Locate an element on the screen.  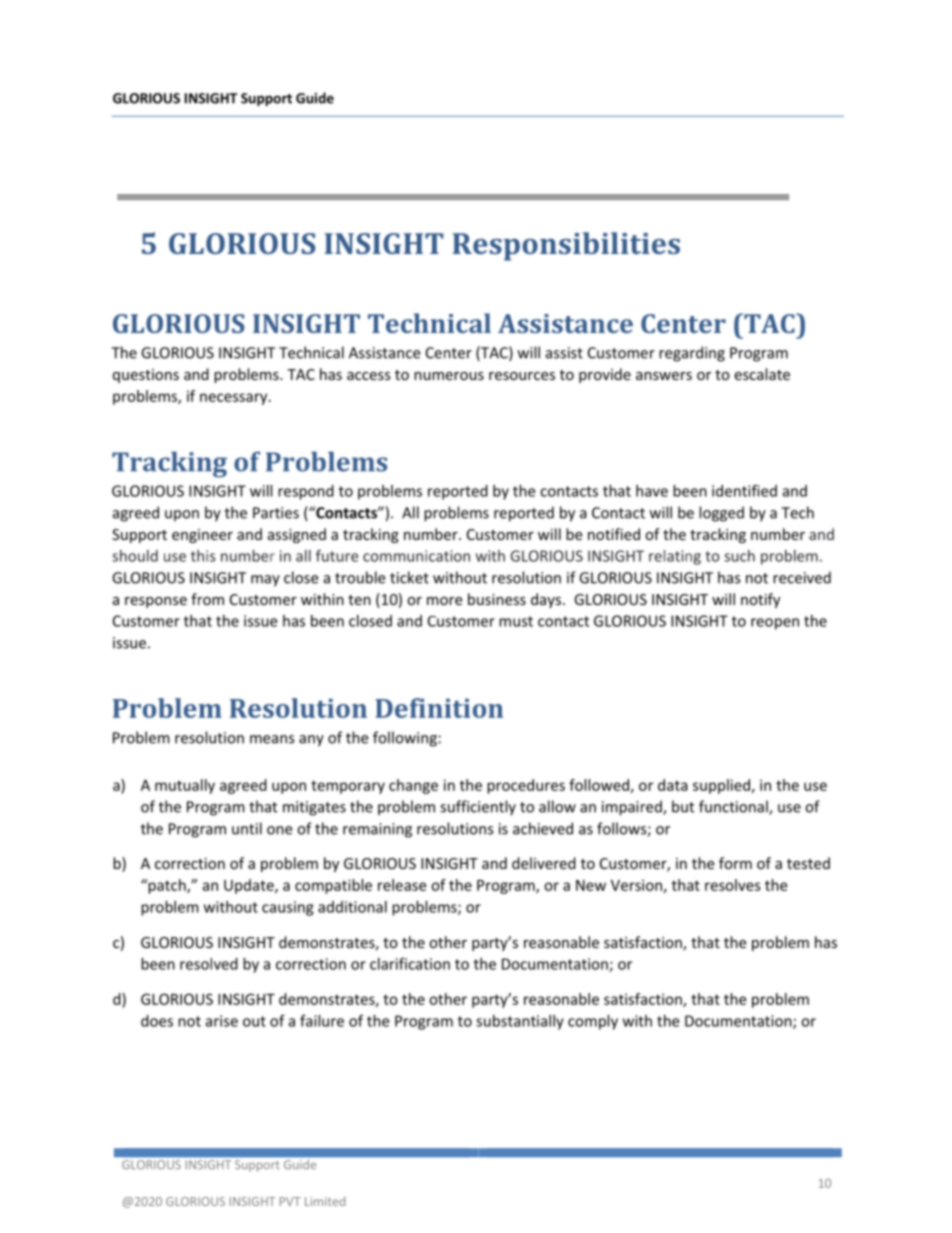
comply is located at coordinates (593, 1022).
